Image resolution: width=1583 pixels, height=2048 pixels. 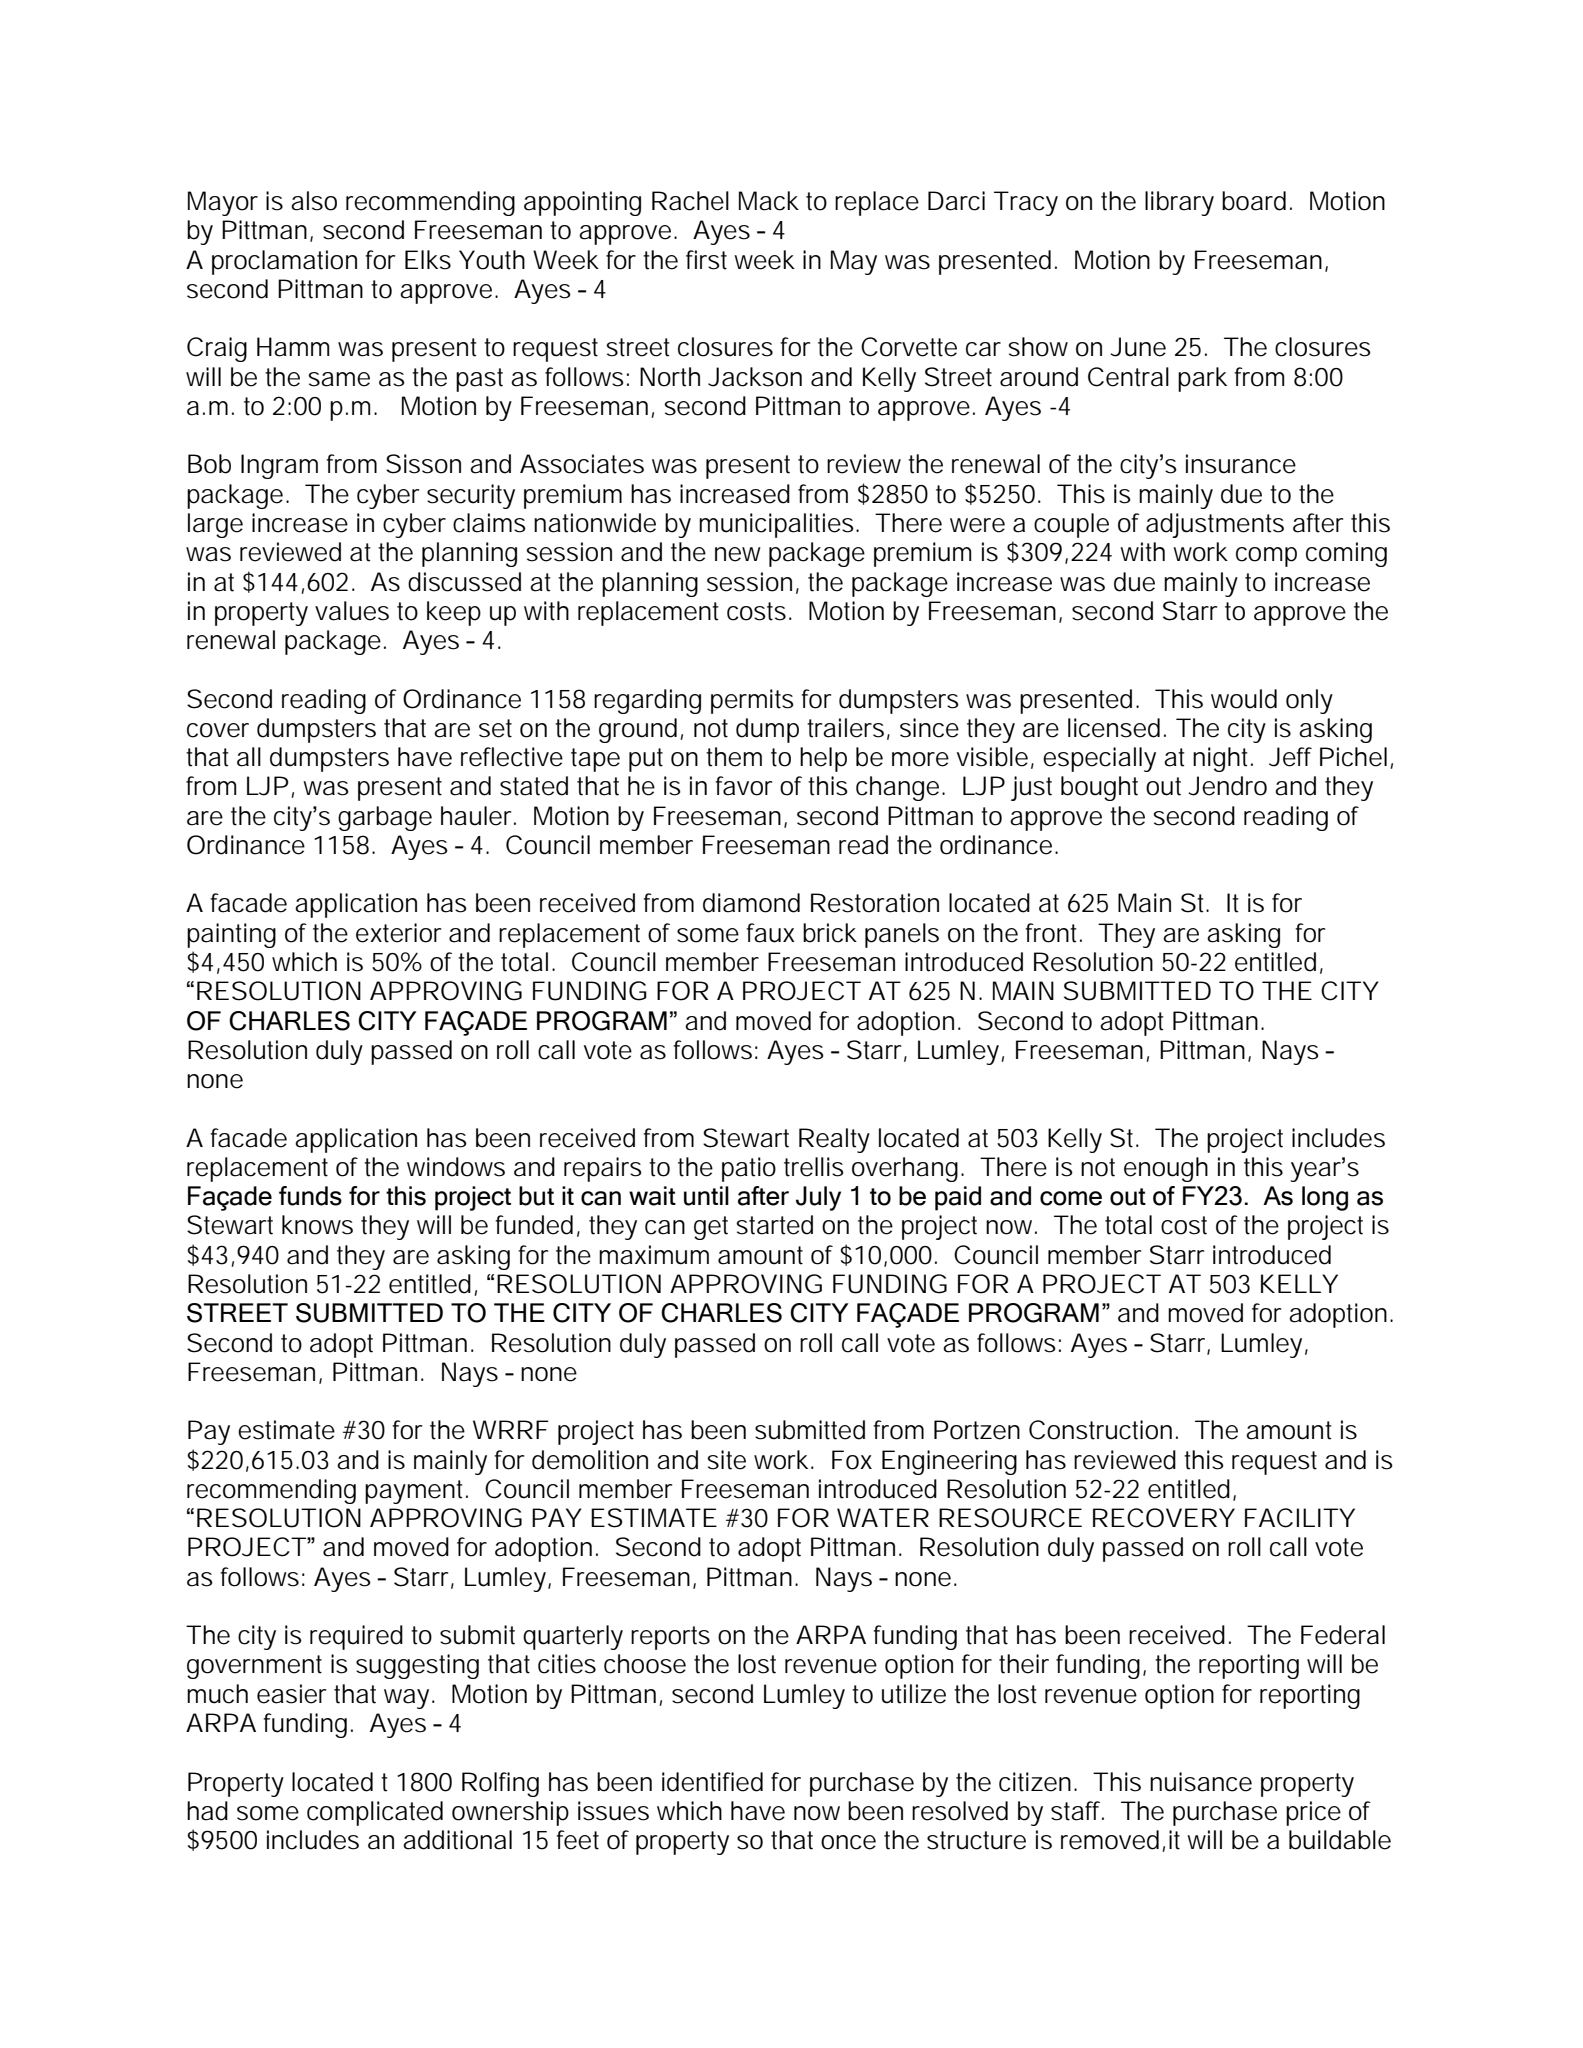 What do you see at coordinates (457, 1840) in the screenshot?
I see `additional` at bounding box center [457, 1840].
